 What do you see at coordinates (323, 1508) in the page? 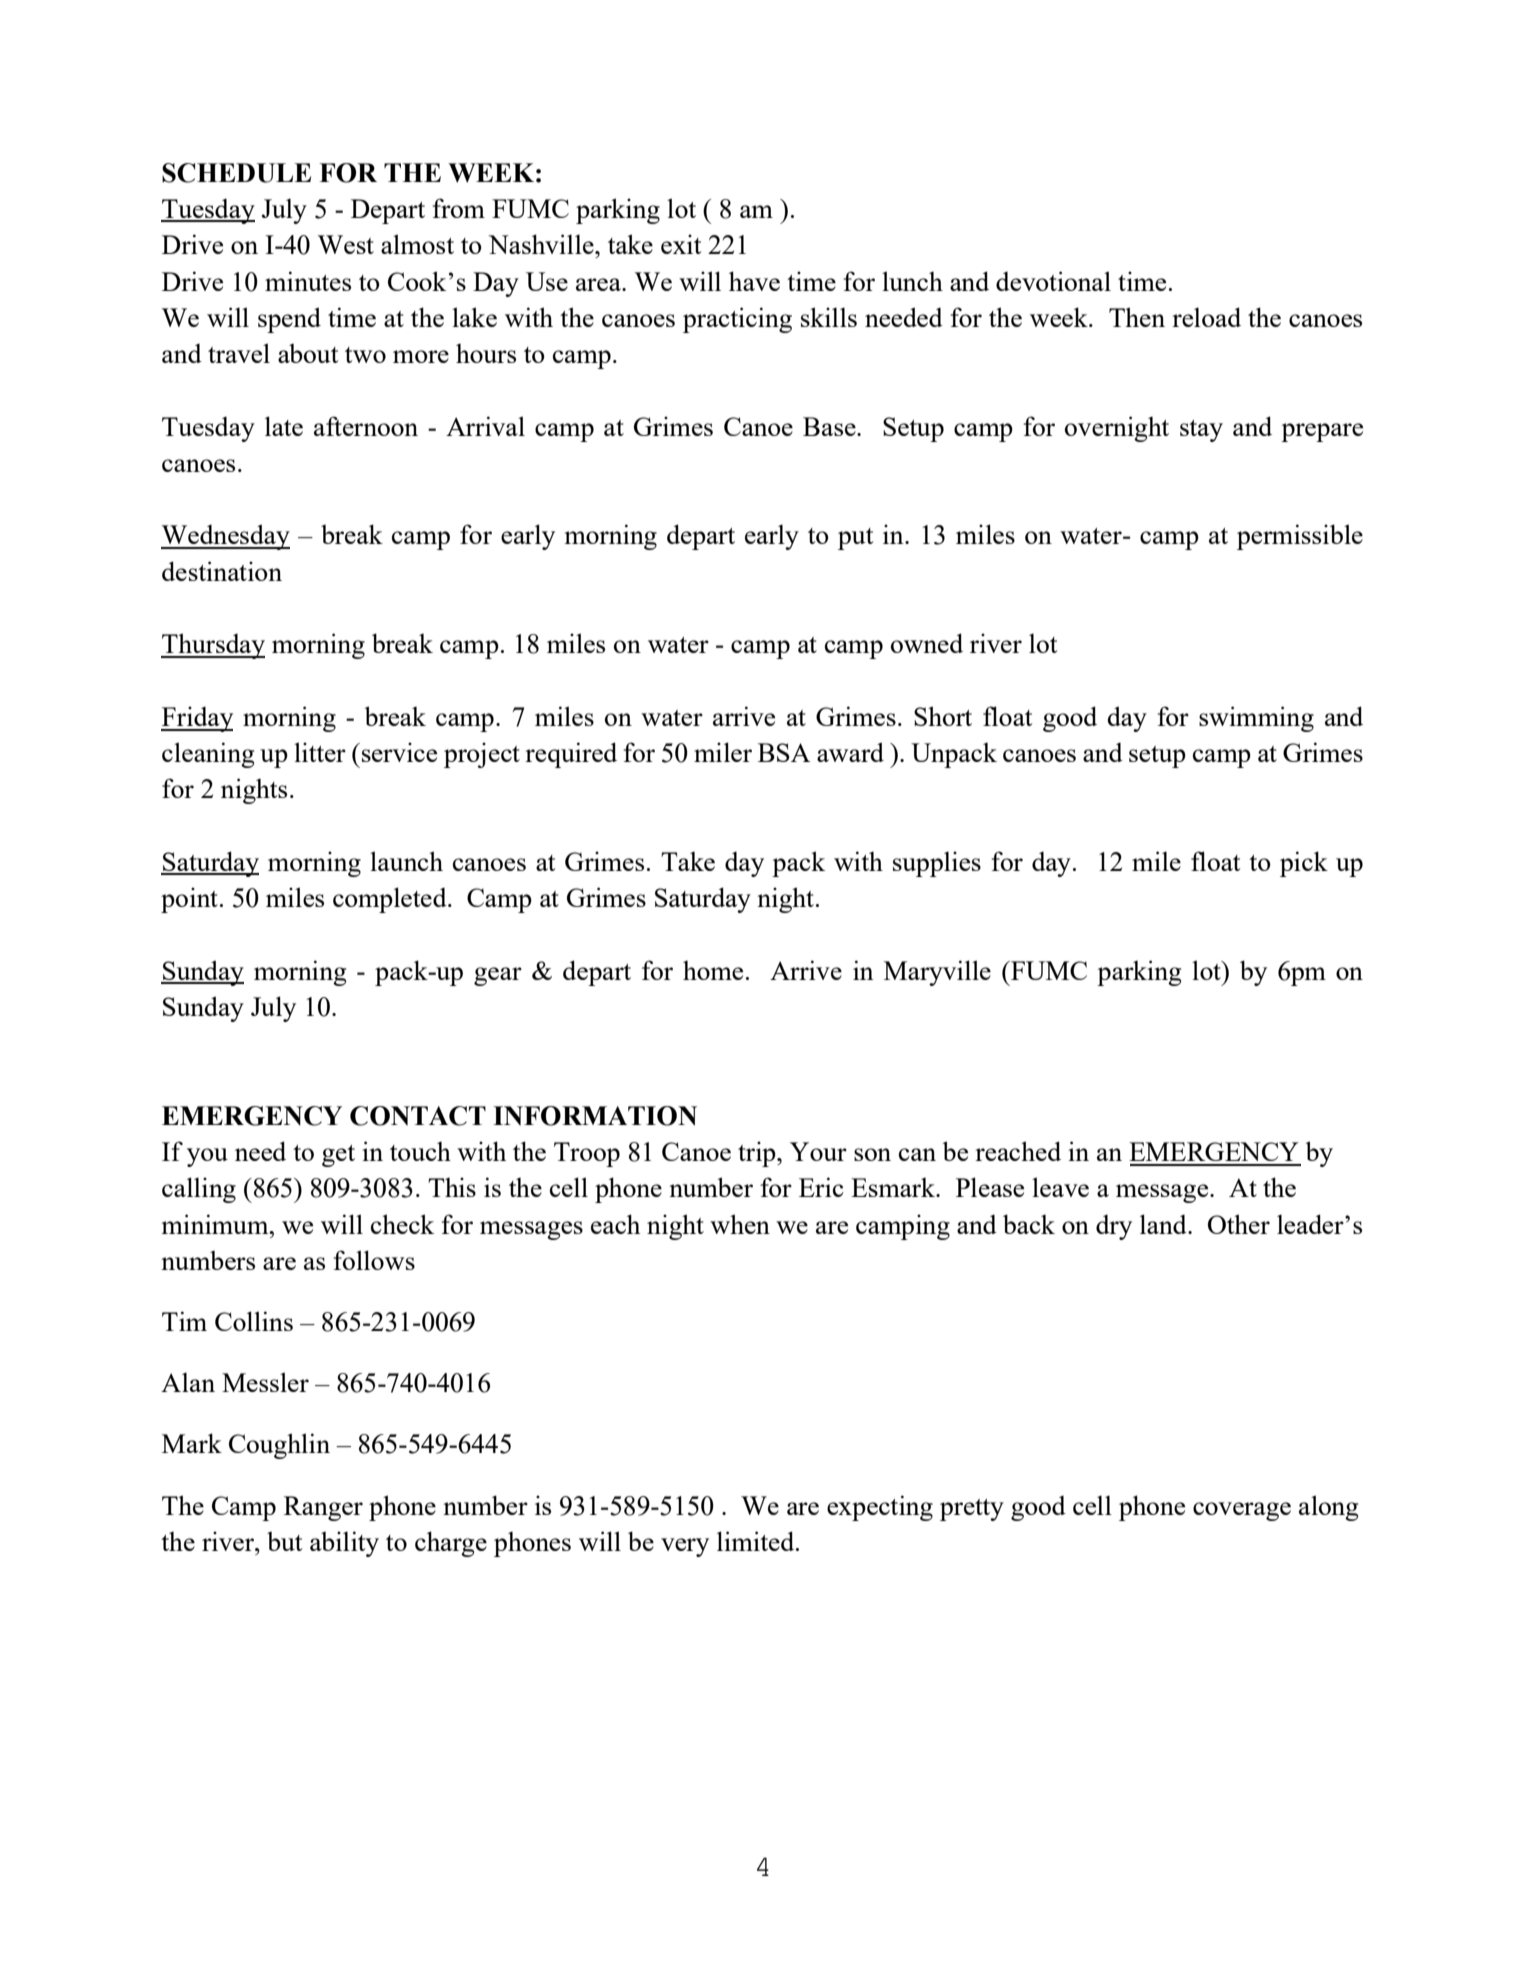
I see `Ranger` at bounding box center [323, 1508].
